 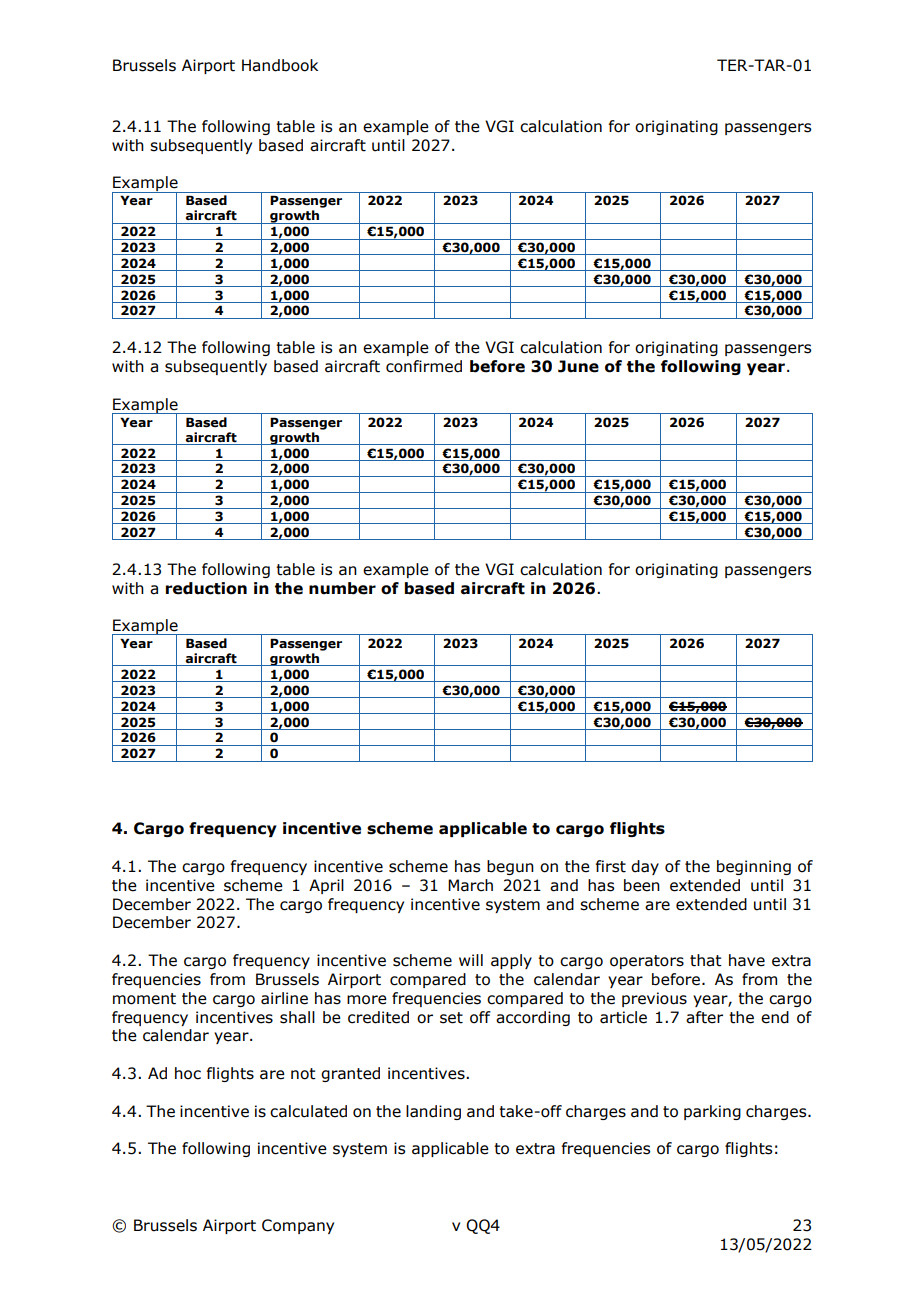 What do you see at coordinates (510, 867) in the document?
I see `begun` at bounding box center [510, 867].
